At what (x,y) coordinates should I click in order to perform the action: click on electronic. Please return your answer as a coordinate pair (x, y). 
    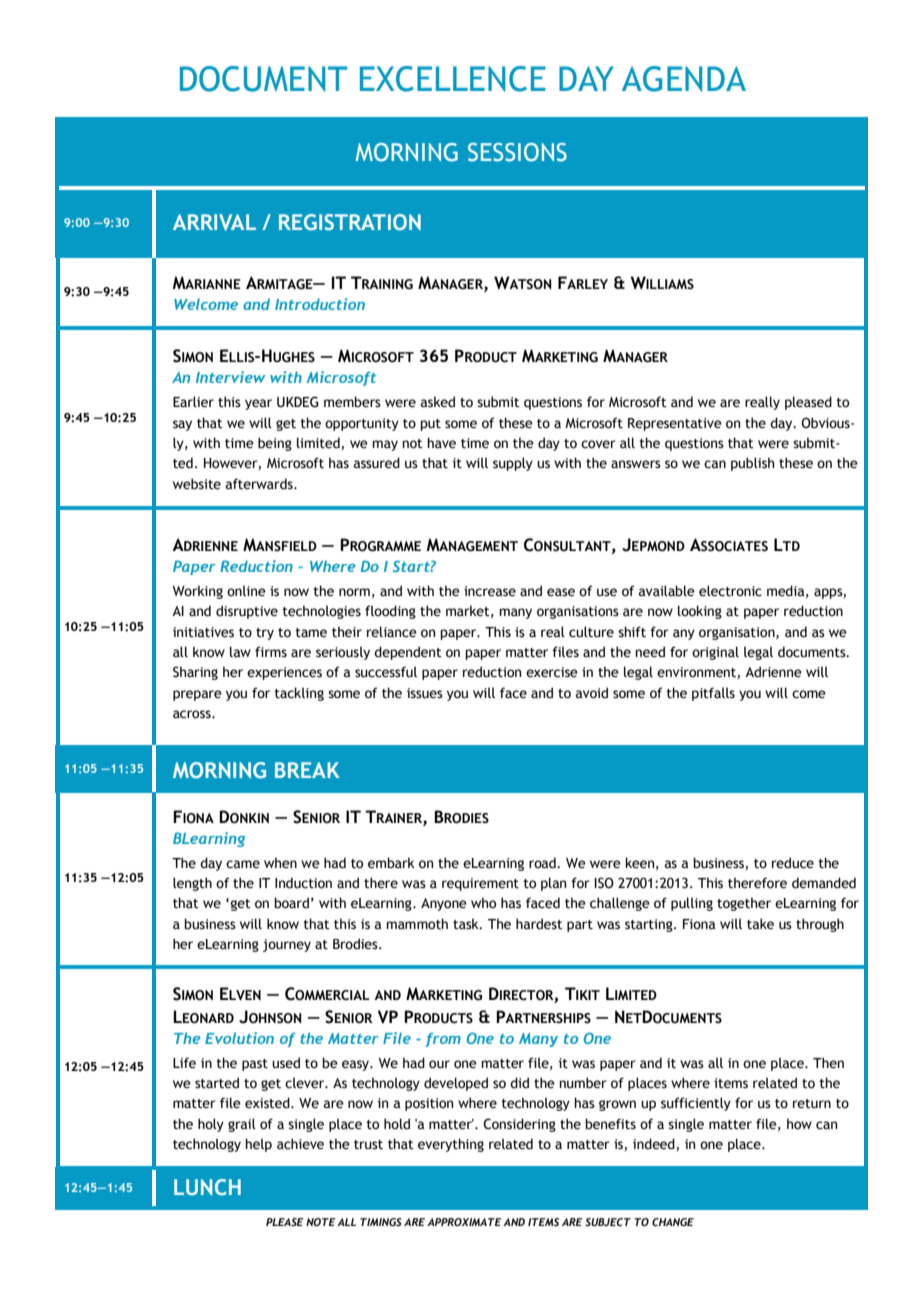
    Looking at the image, I should click on (730, 591).
